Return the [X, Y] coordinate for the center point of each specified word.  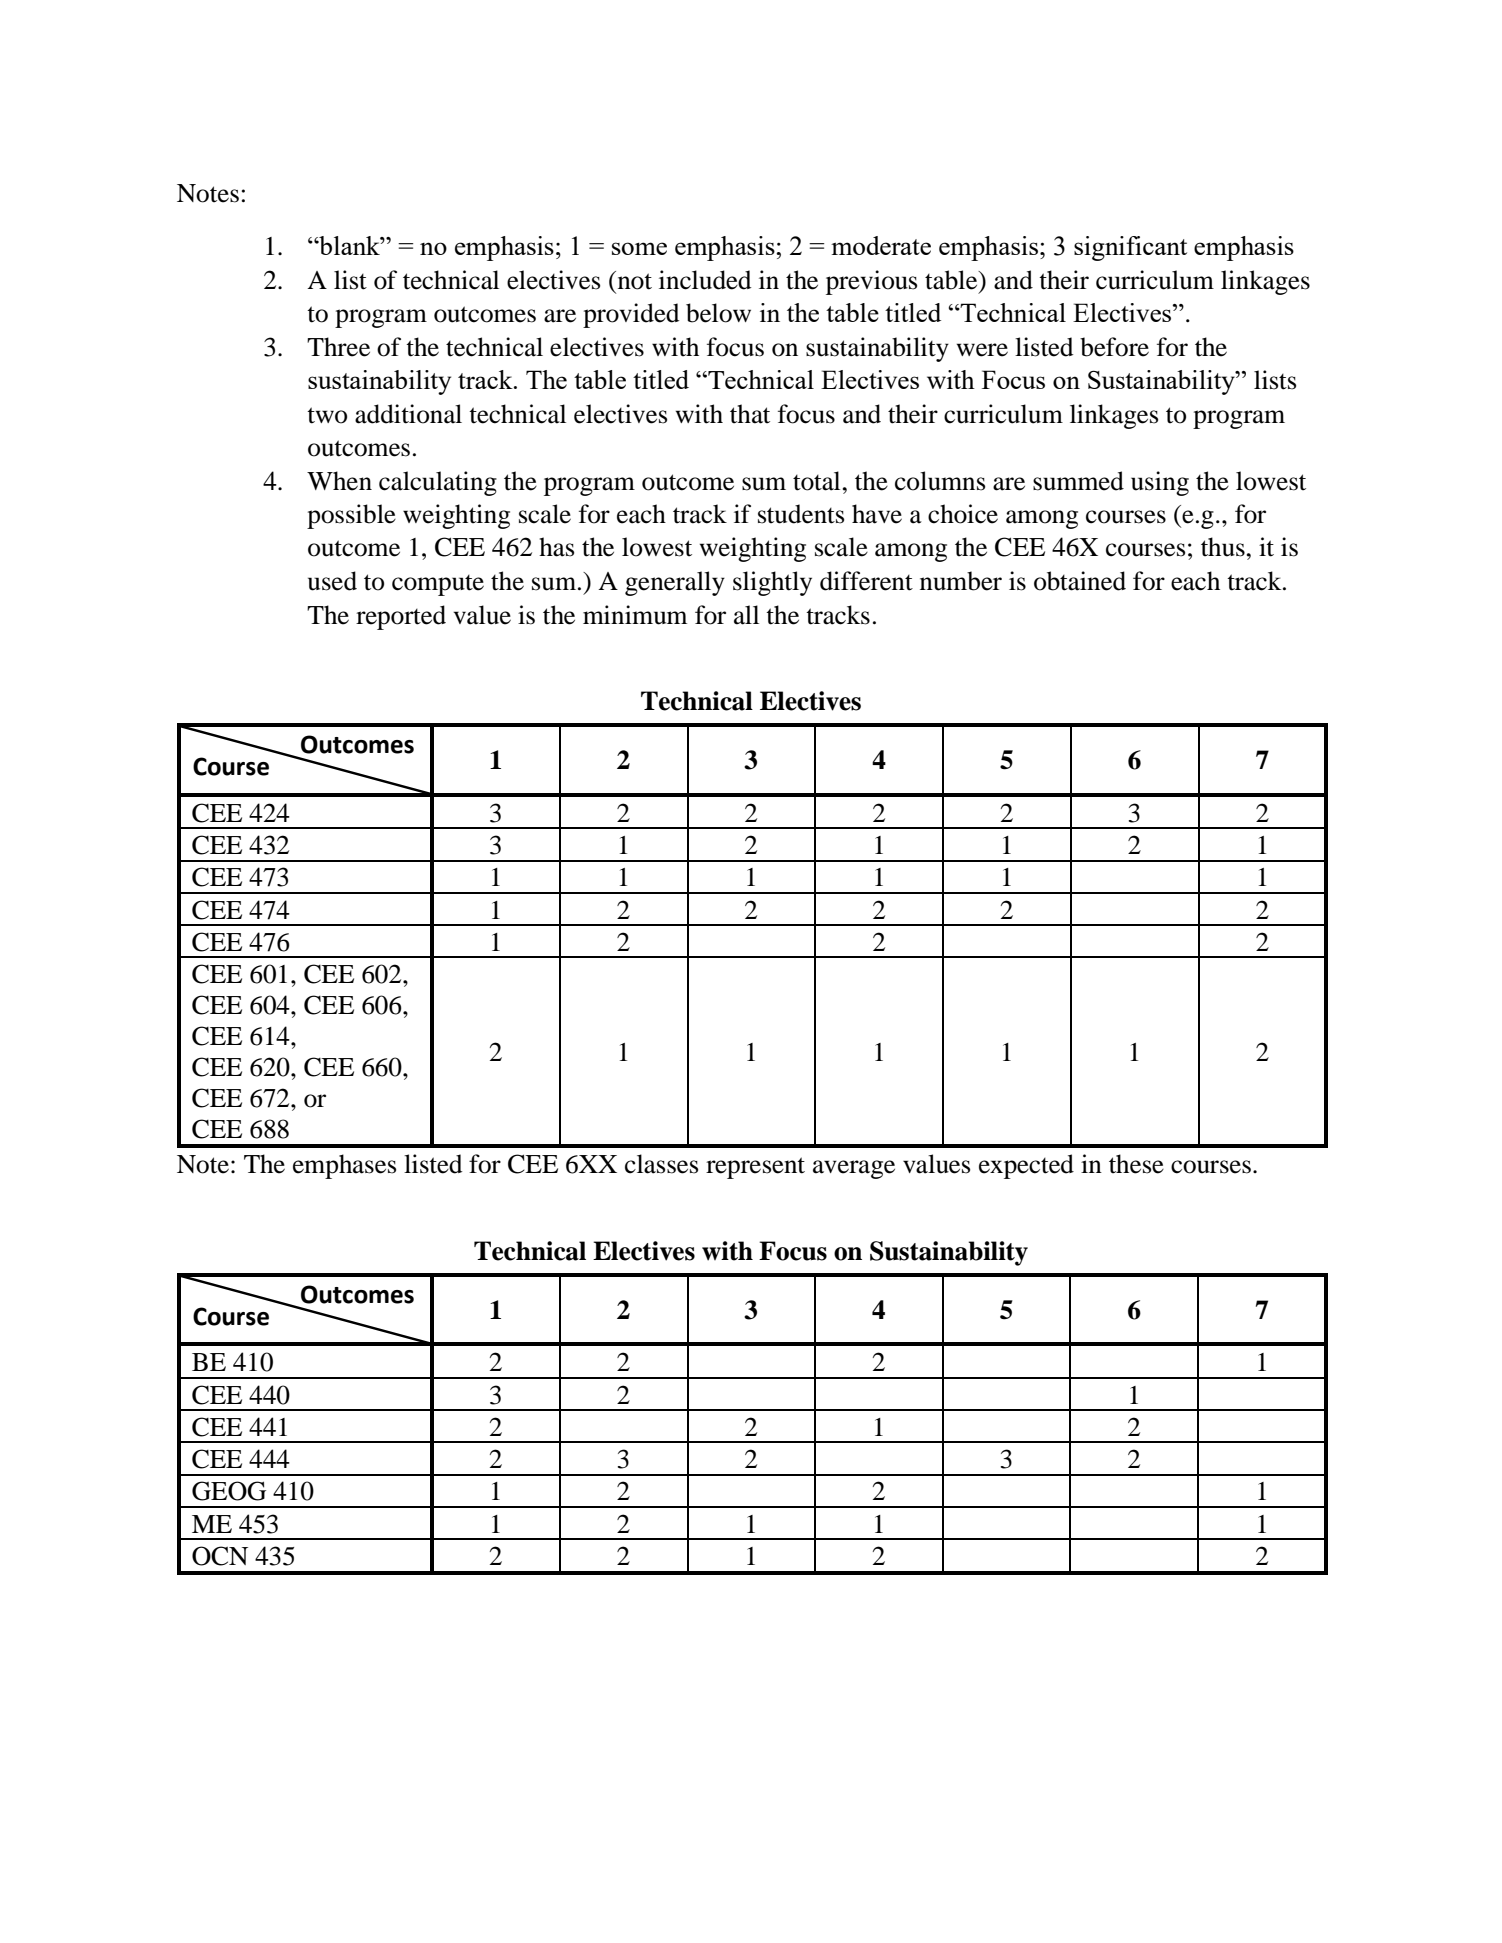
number [961, 581]
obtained [1080, 581]
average [854, 1169]
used [332, 581]
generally [675, 583]
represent [755, 1168]
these [1136, 1164]
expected [1026, 1166]
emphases [344, 1166]
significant [1130, 248]
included [705, 280]
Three [338, 347]
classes [661, 1164]
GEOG [229, 1491]
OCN [220, 1556]
